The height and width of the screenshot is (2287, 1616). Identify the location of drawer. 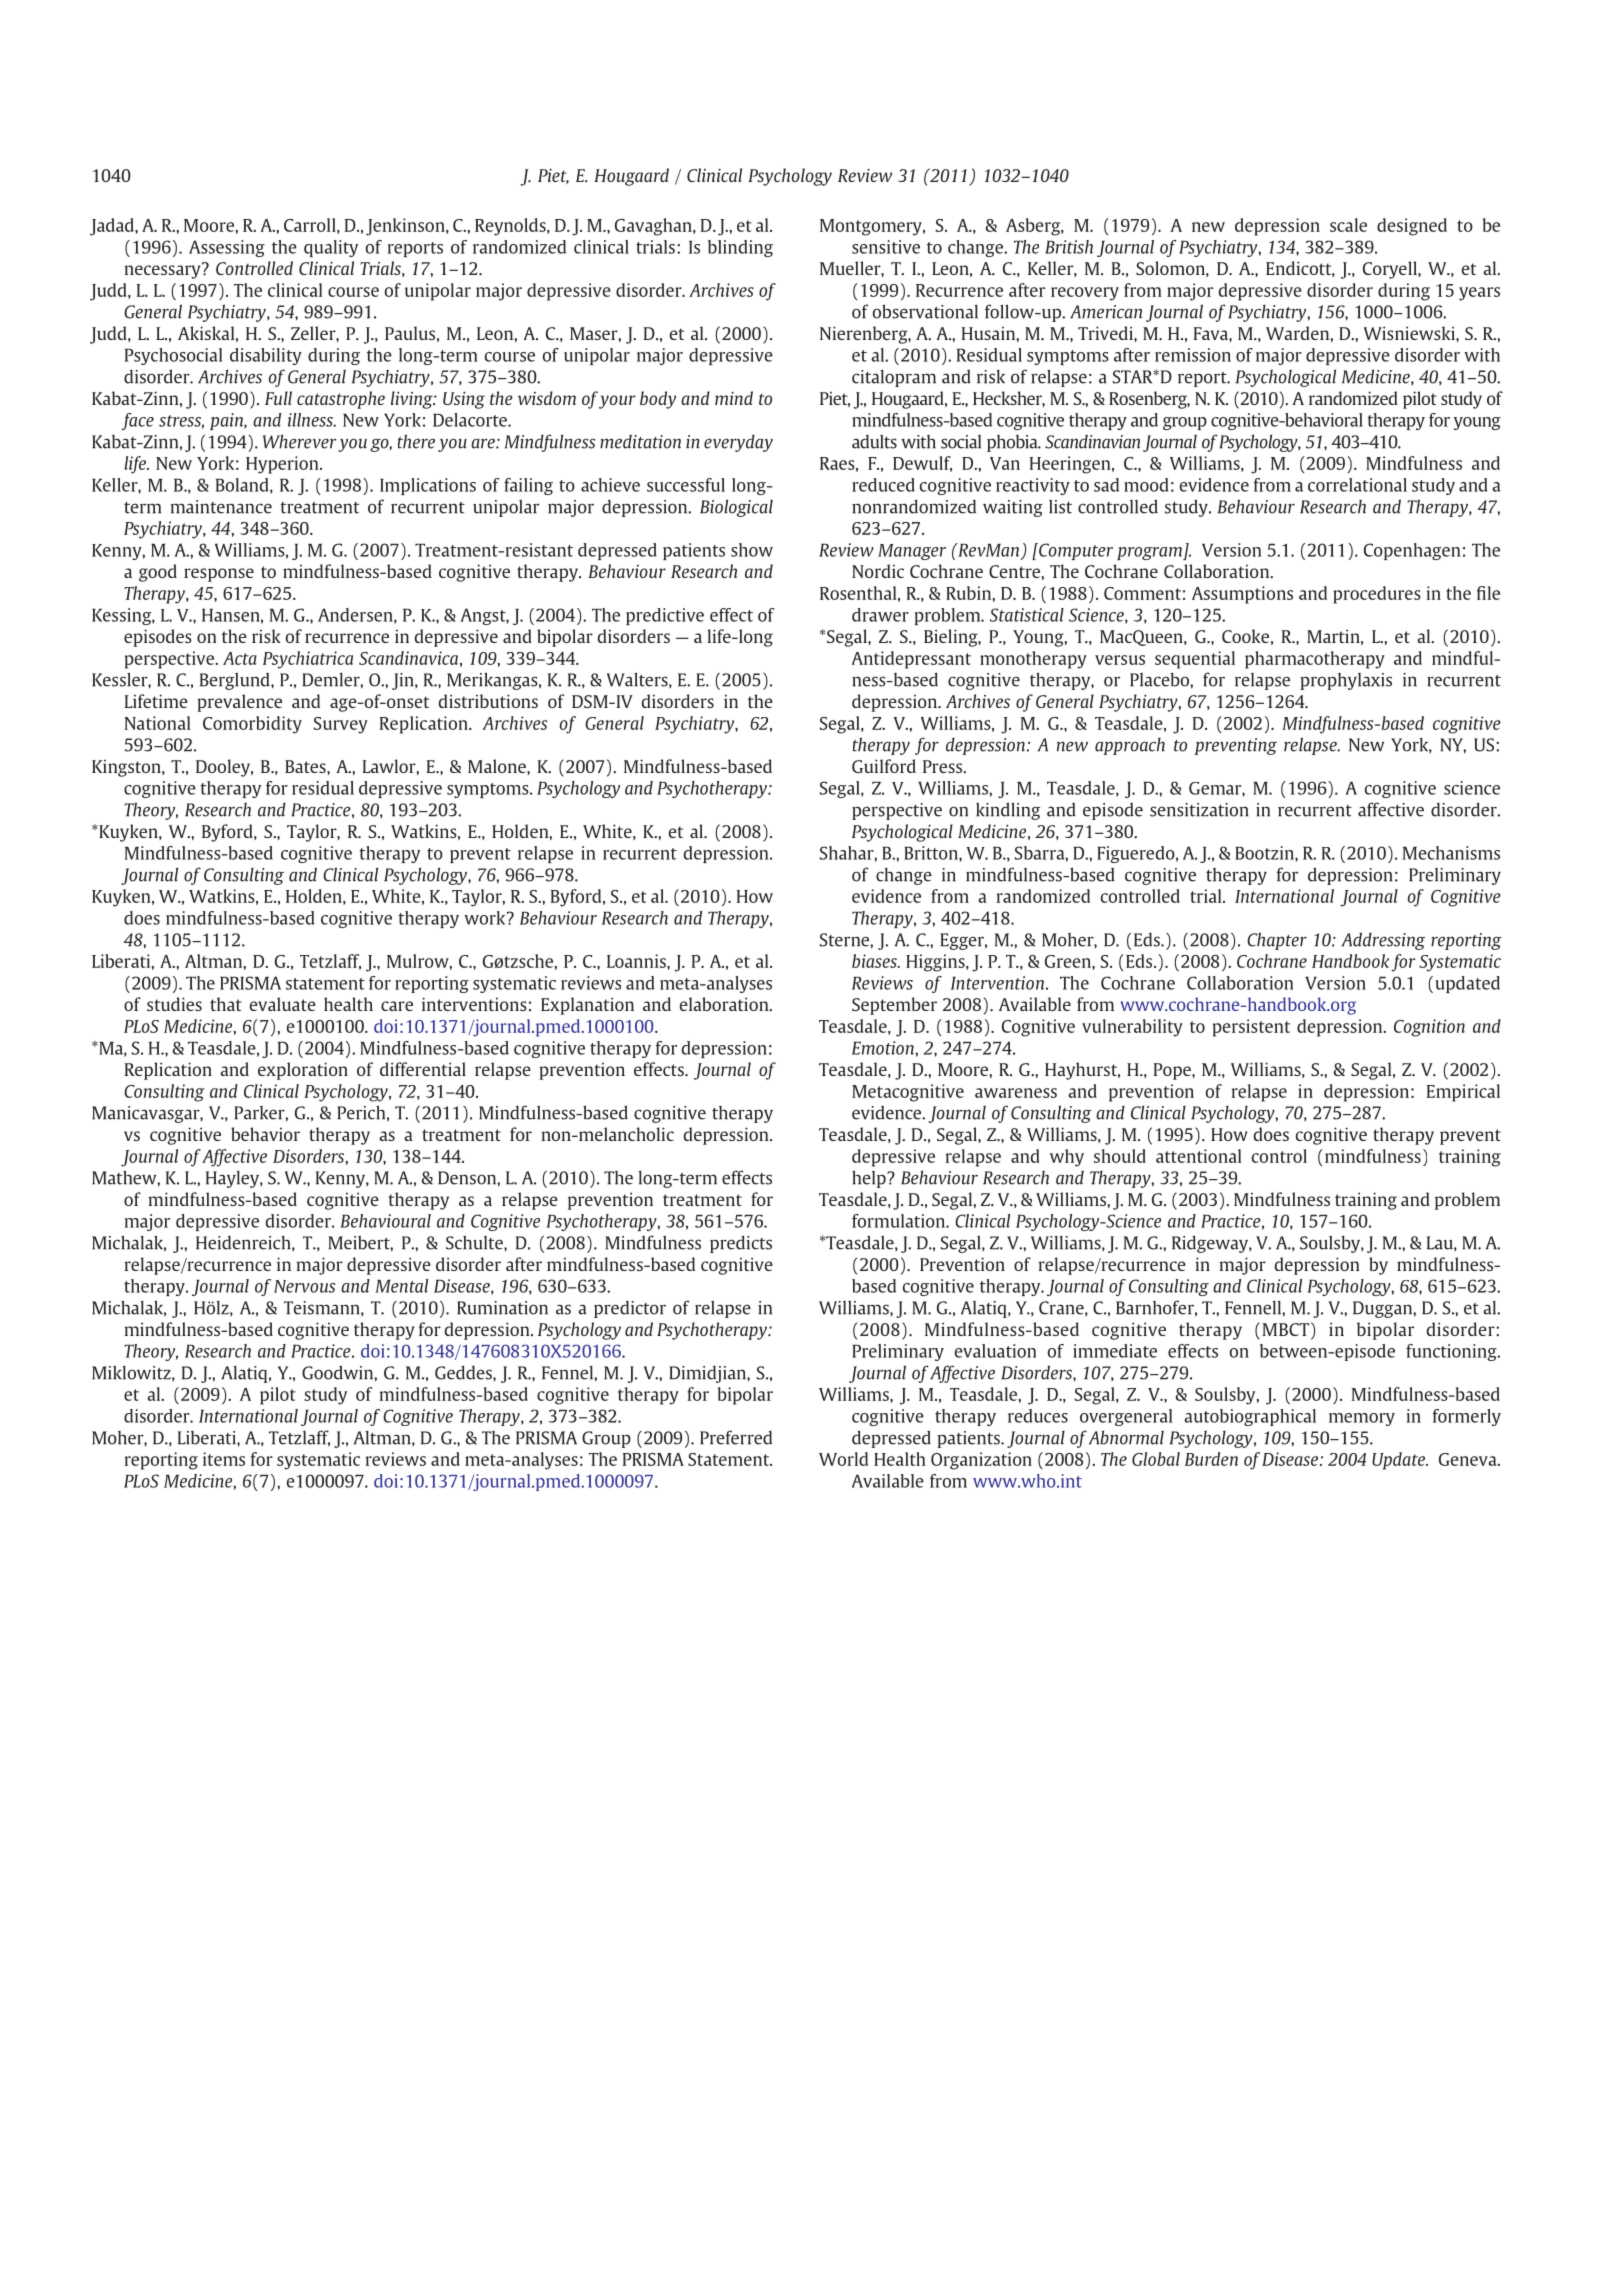
(880, 615).
